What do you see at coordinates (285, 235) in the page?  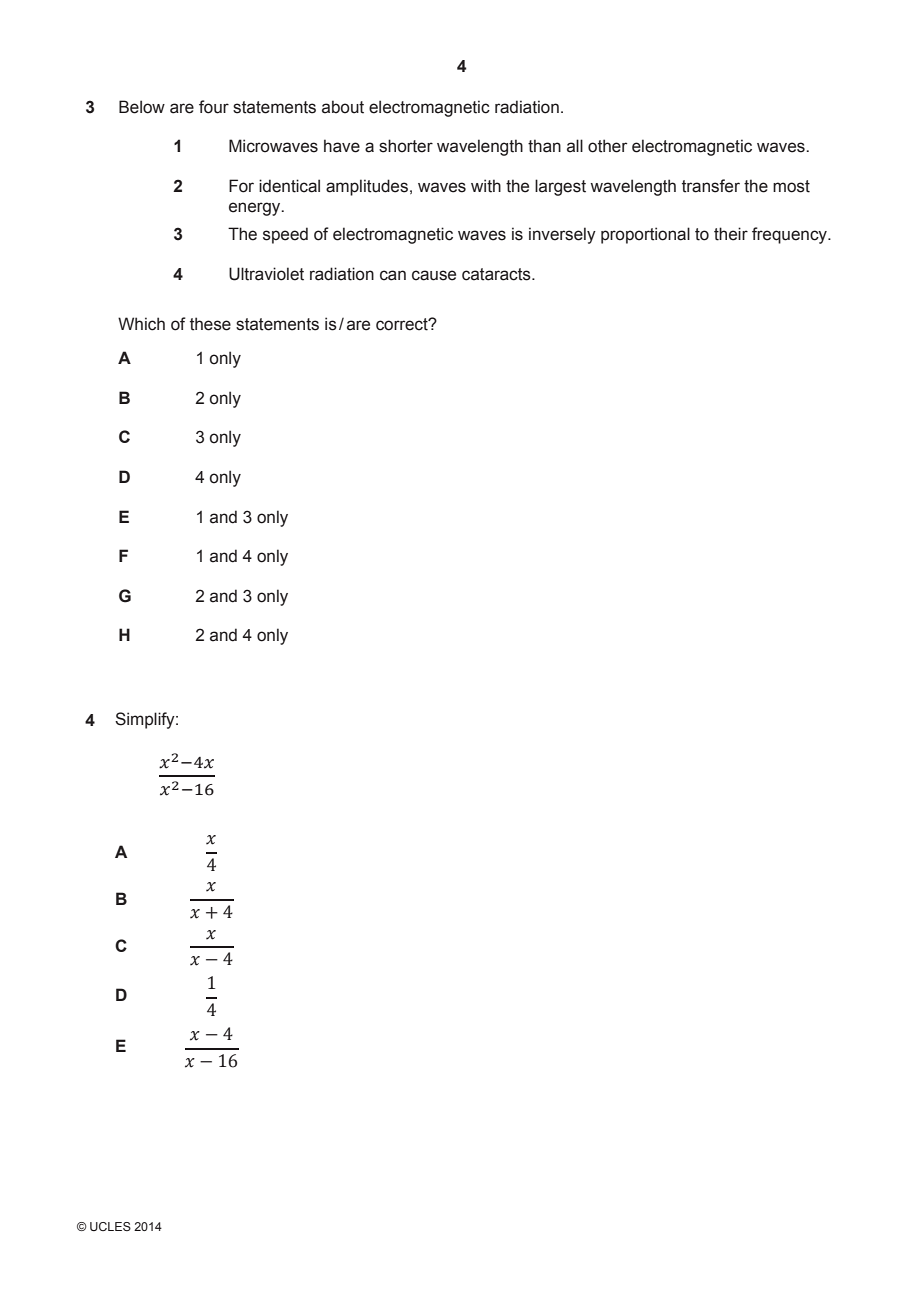 I see `speed` at bounding box center [285, 235].
